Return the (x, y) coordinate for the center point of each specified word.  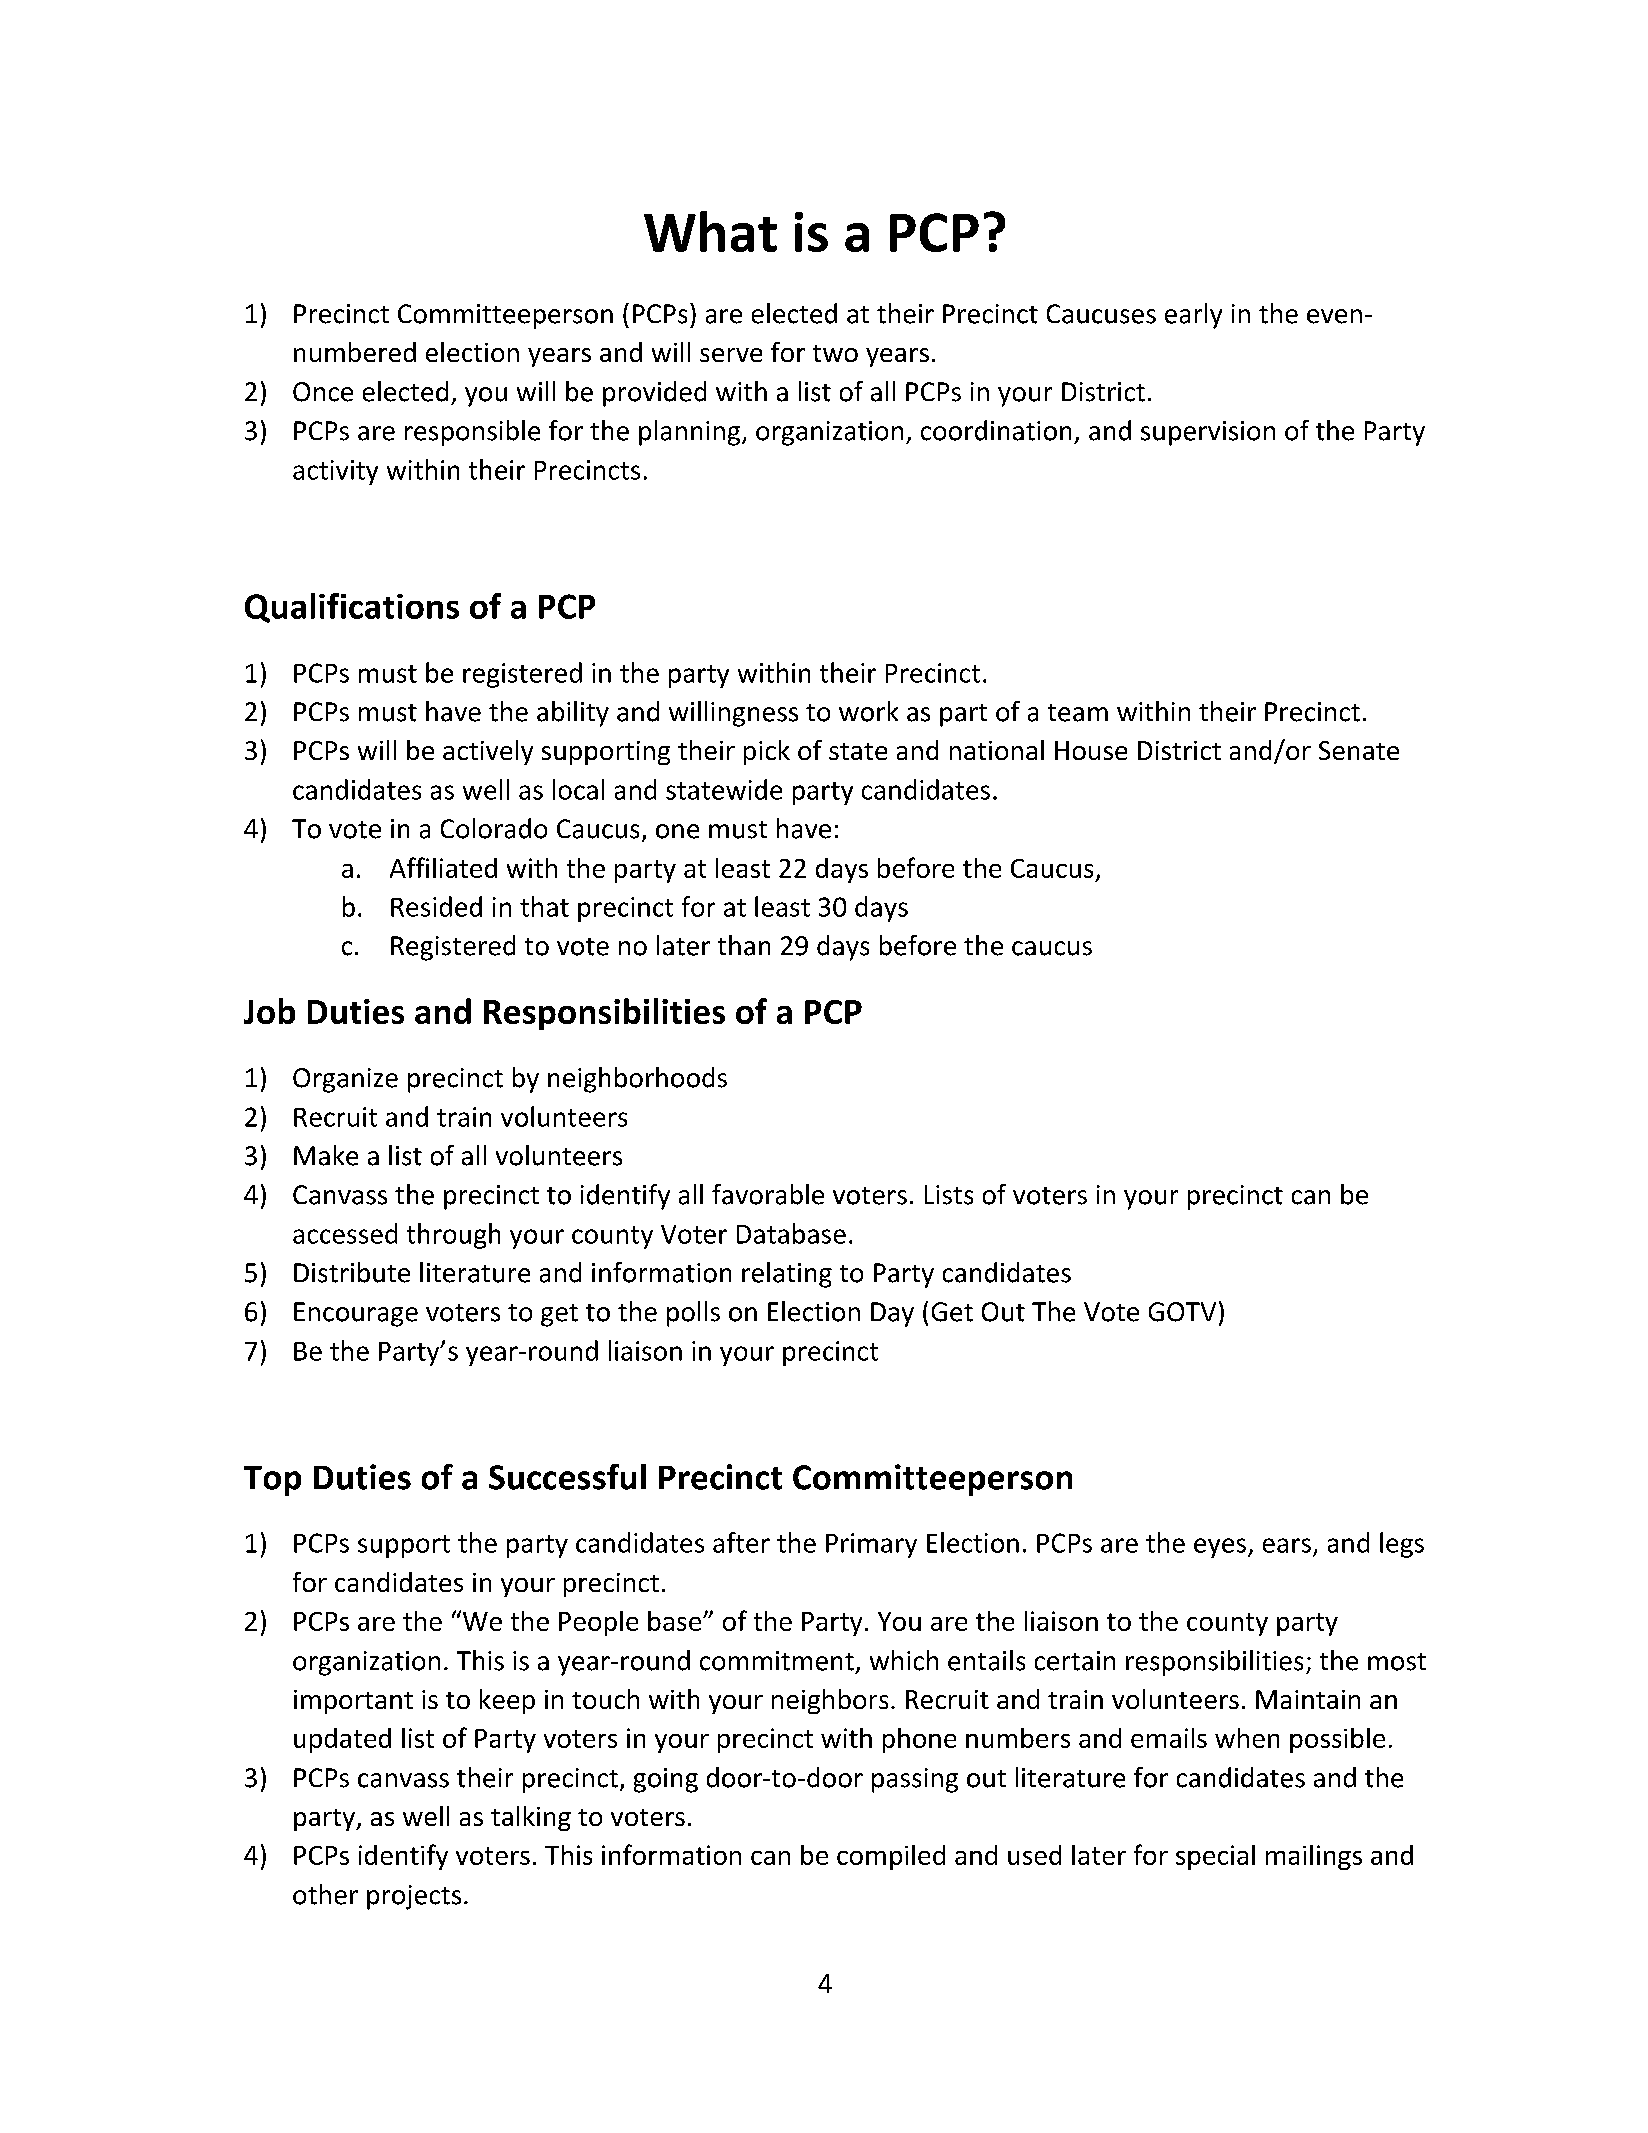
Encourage (356, 1314)
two (835, 353)
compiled (891, 1857)
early (1193, 316)
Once (323, 392)
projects (414, 1897)
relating (787, 1275)
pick (767, 752)
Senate (1359, 750)
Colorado (494, 828)
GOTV (1182, 1312)
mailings (1314, 1857)
